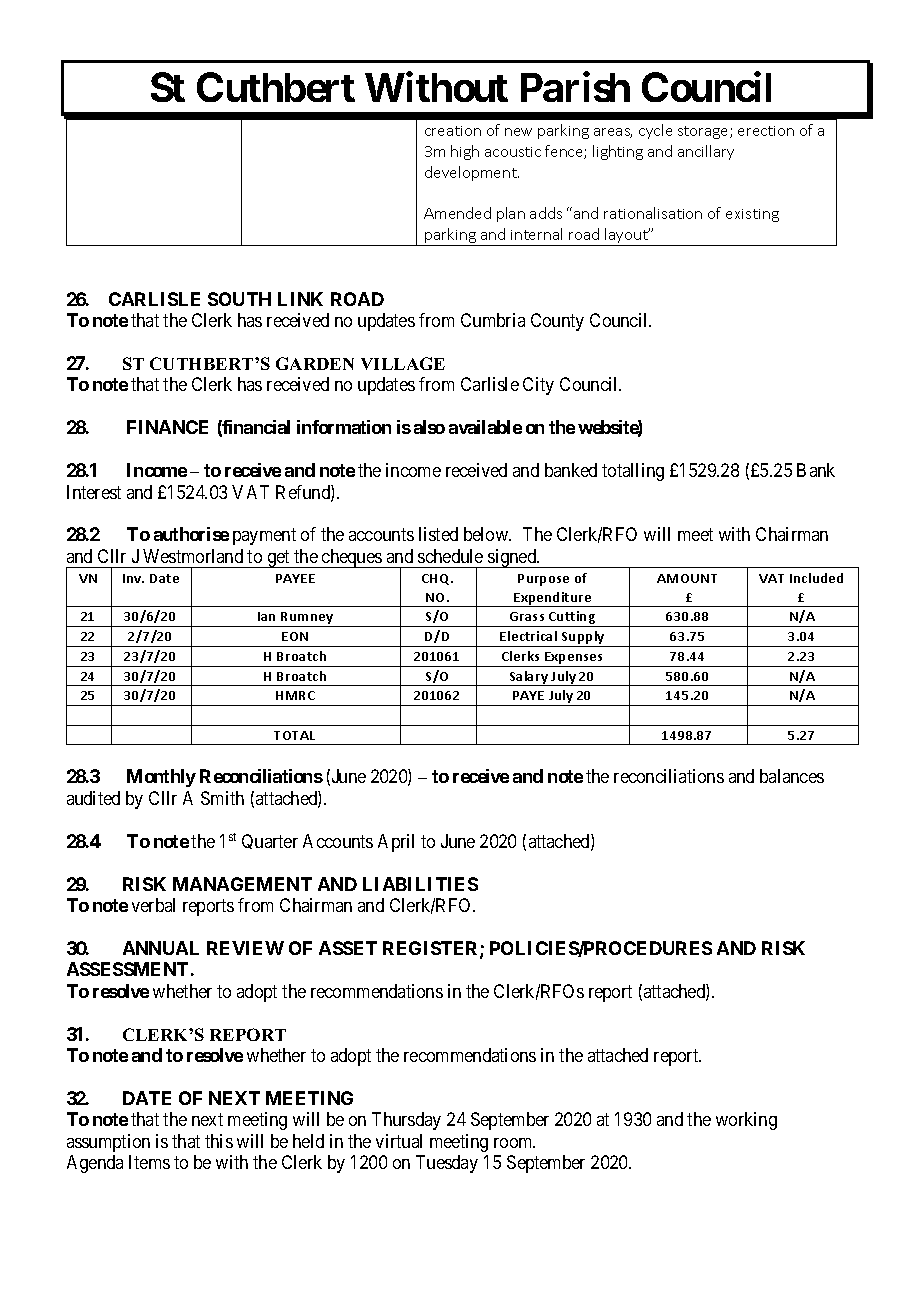 The image size is (924, 1307). What do you see at coordinates (167, 427) in the screenshot?
I see `FINANCE` at bounding box center [167, 427].
